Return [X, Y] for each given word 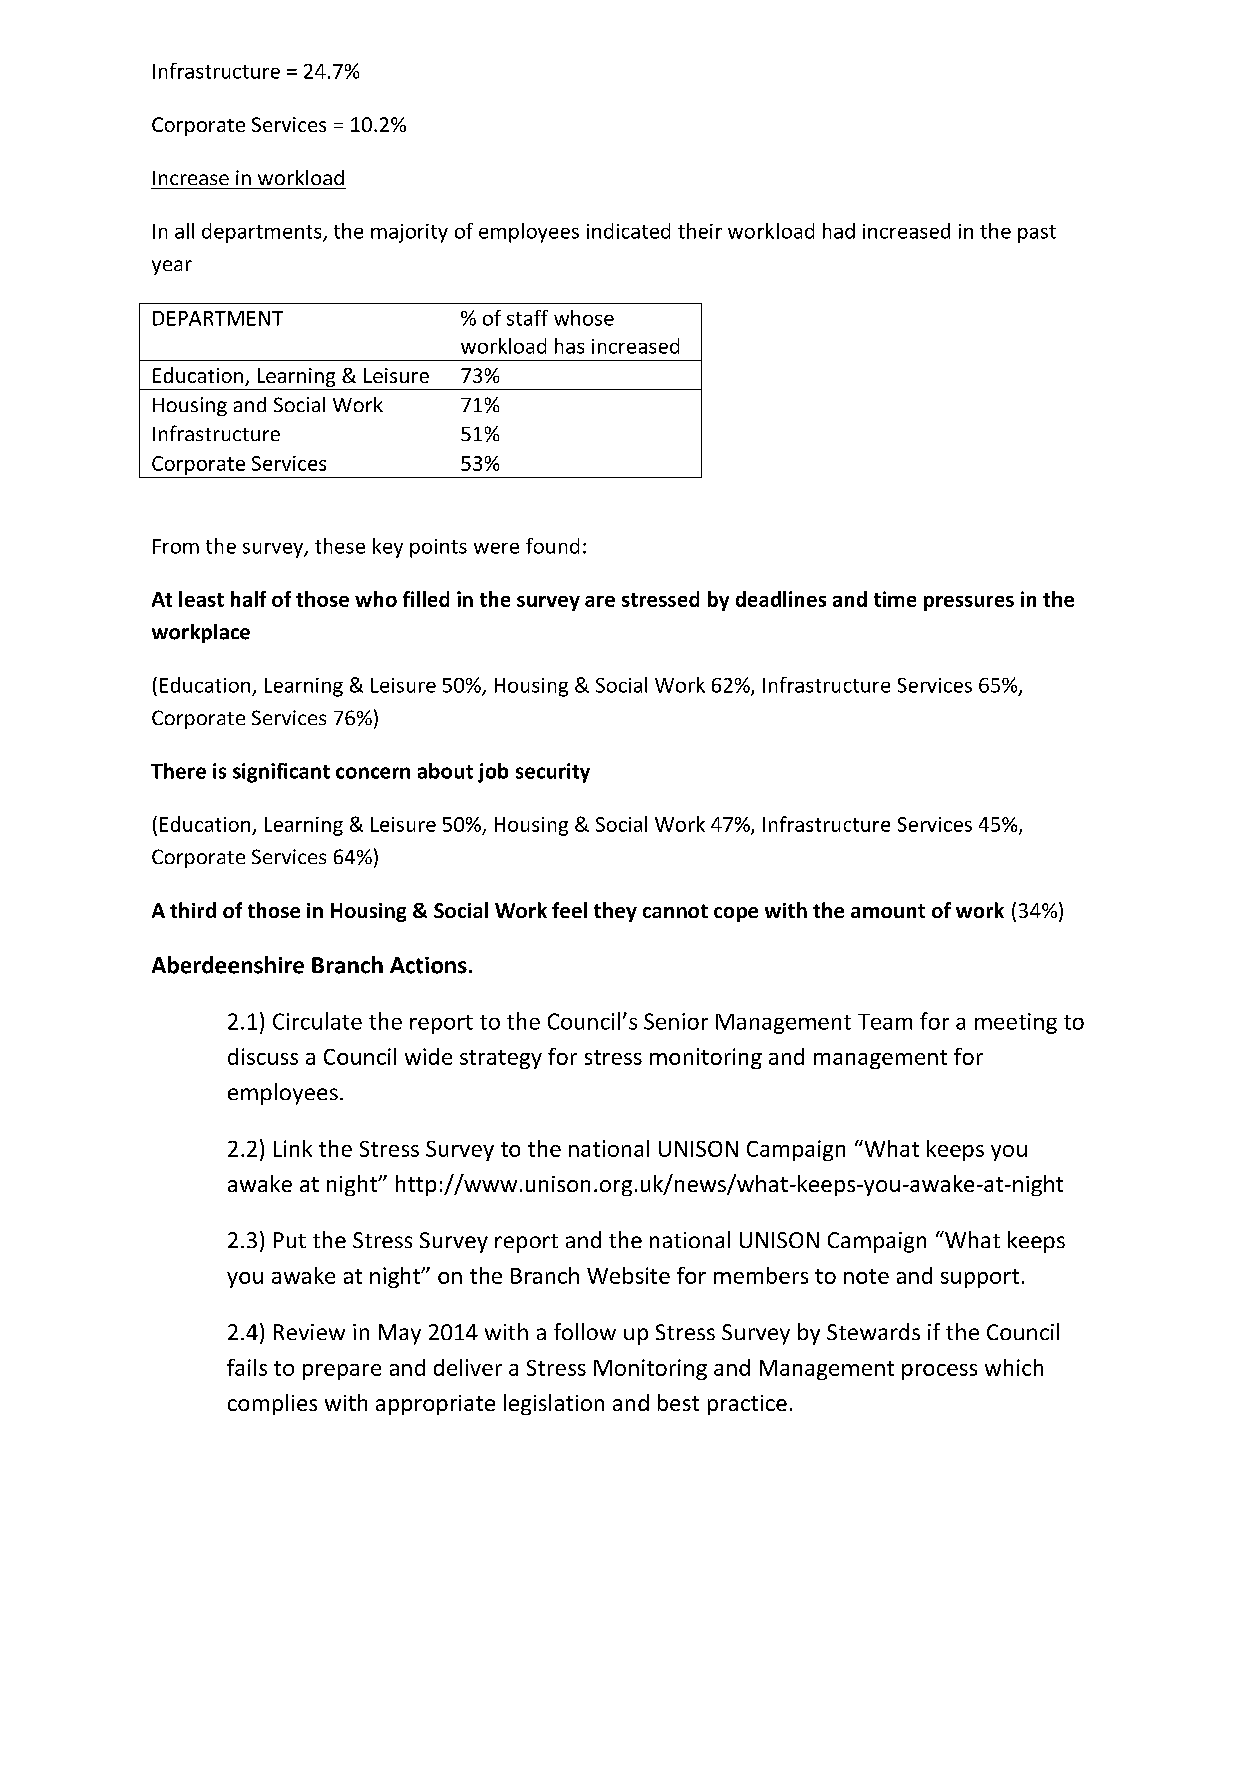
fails [247, 1367]
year [172, 267]
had [839, 231]
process [939, 1372]
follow [585, 1331]
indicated [628, 231]
